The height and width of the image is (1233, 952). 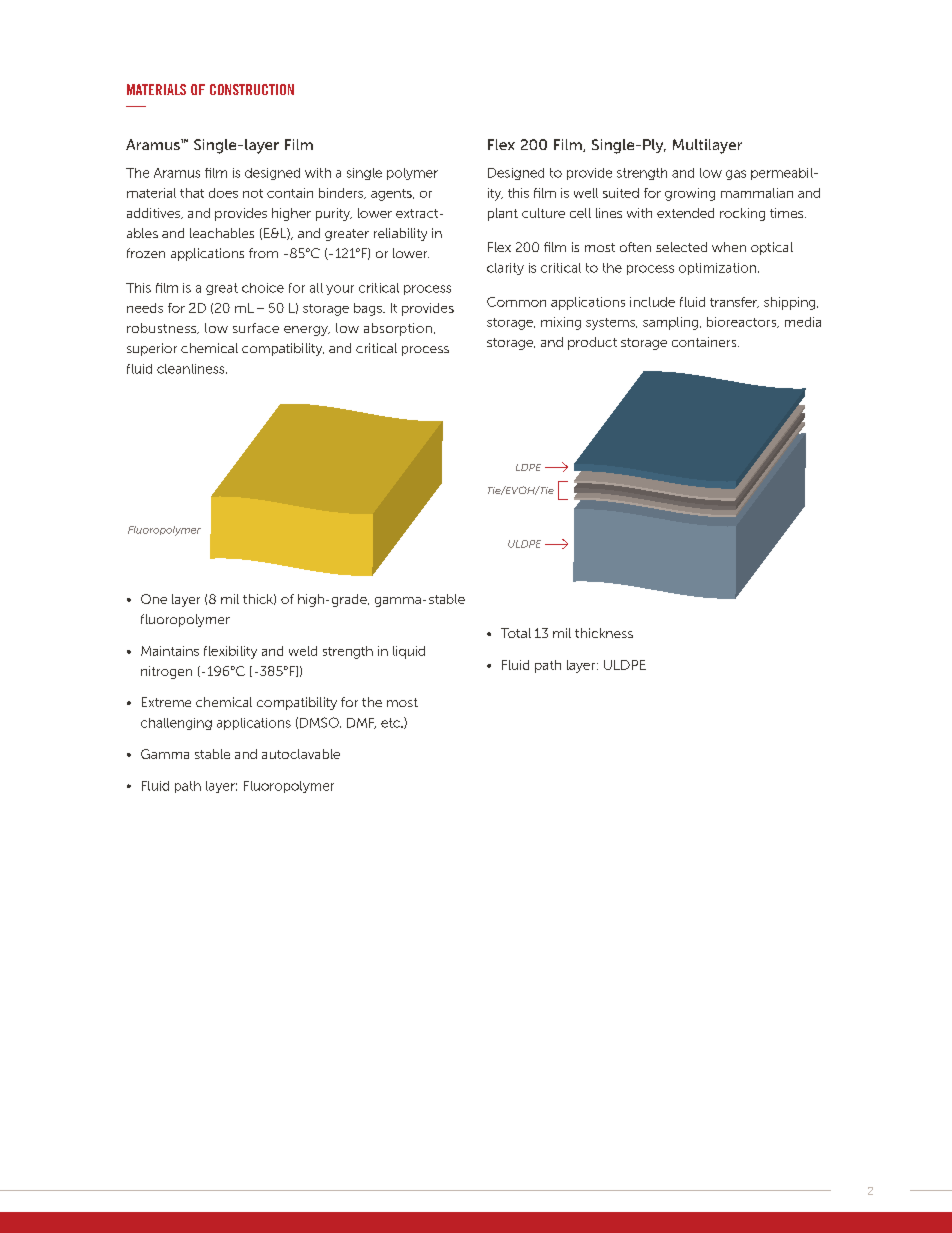 What do you see at coordinates (392, 195) in the image?
I see `agents` at bounding box center [392, 195].
